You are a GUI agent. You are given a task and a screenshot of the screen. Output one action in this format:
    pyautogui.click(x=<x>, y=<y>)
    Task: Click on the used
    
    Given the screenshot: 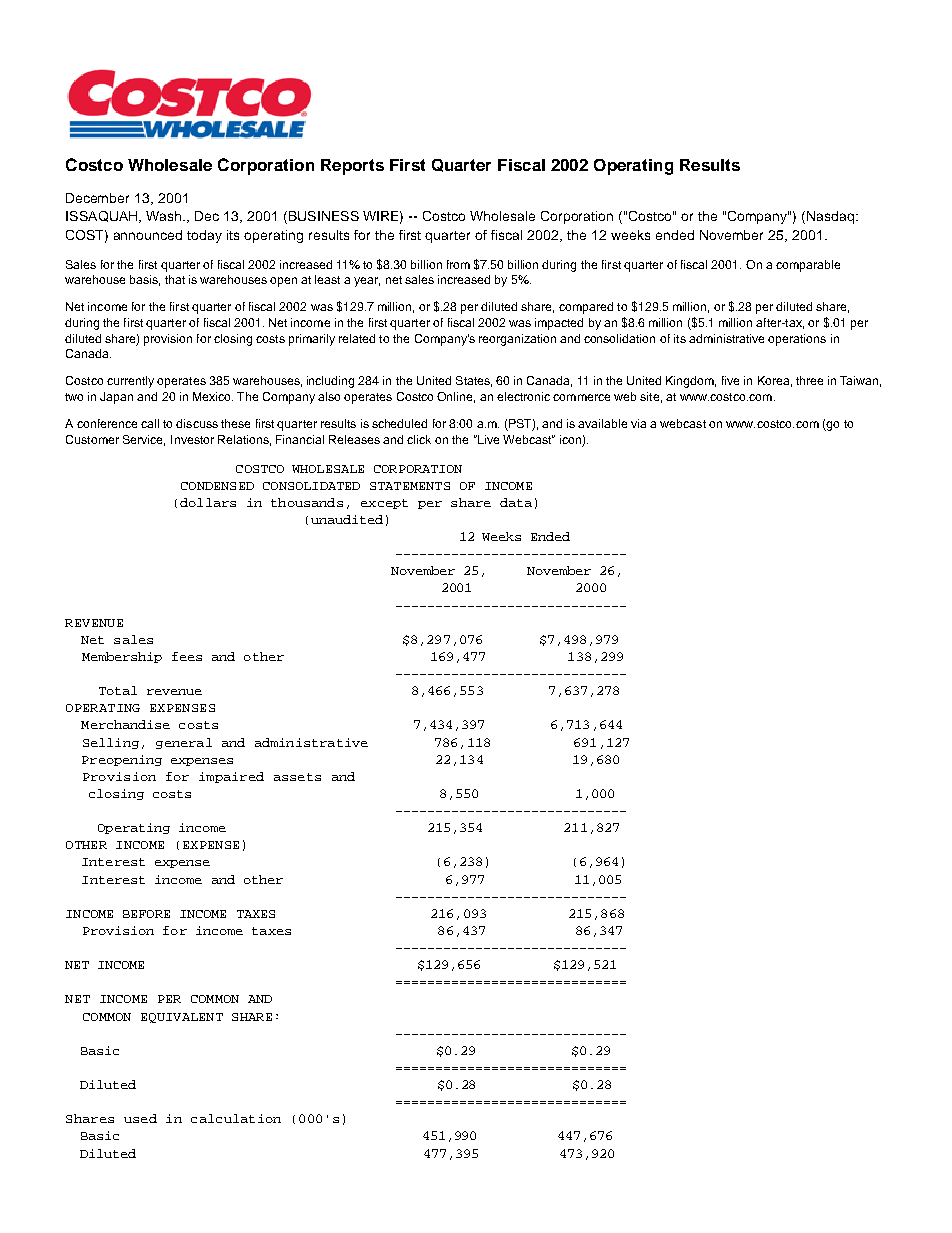 What is the action you would take?
    pyautogui.click(x=140, y=1118)
